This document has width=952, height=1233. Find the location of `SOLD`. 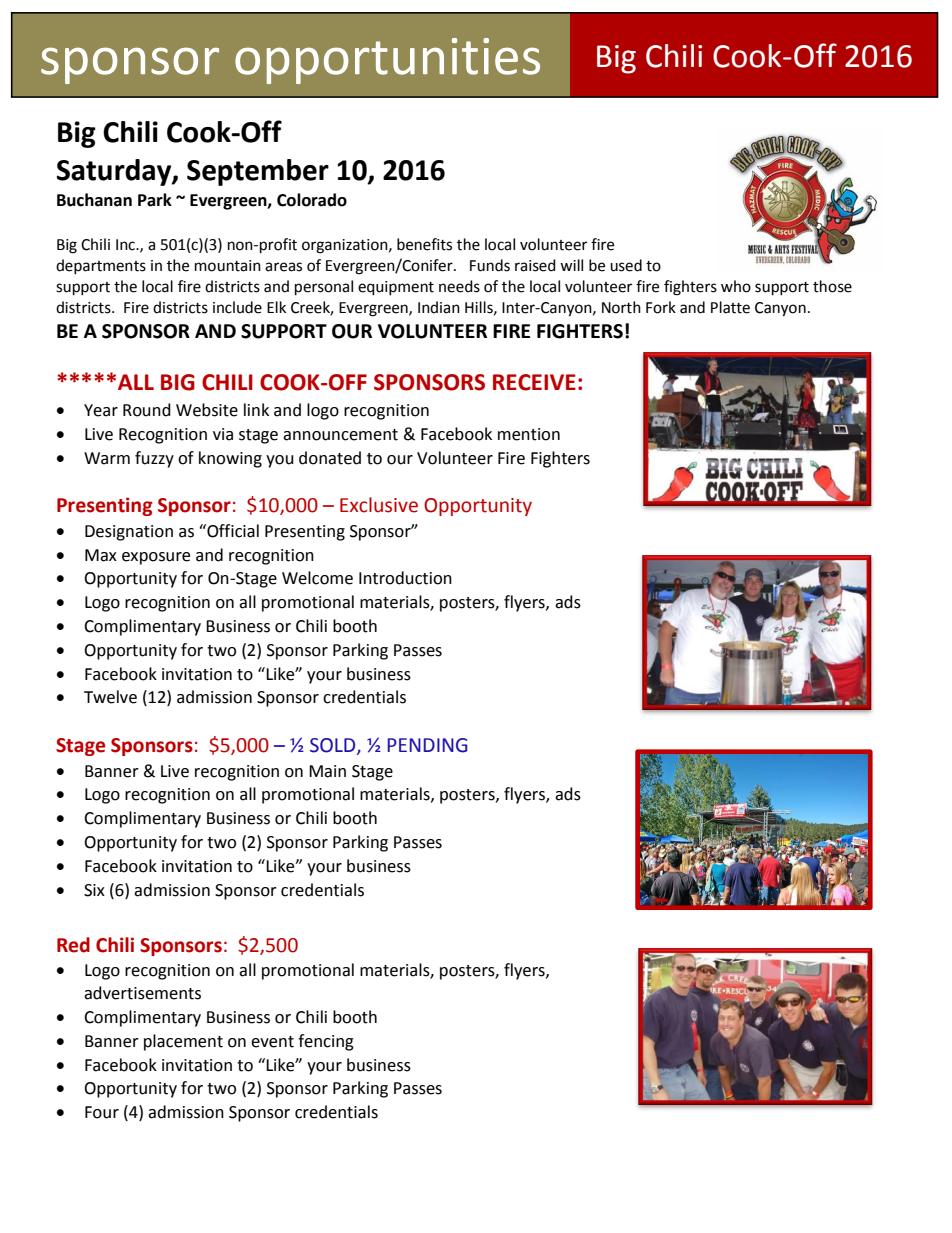

SOLD is located at coordinates (334, 746).
